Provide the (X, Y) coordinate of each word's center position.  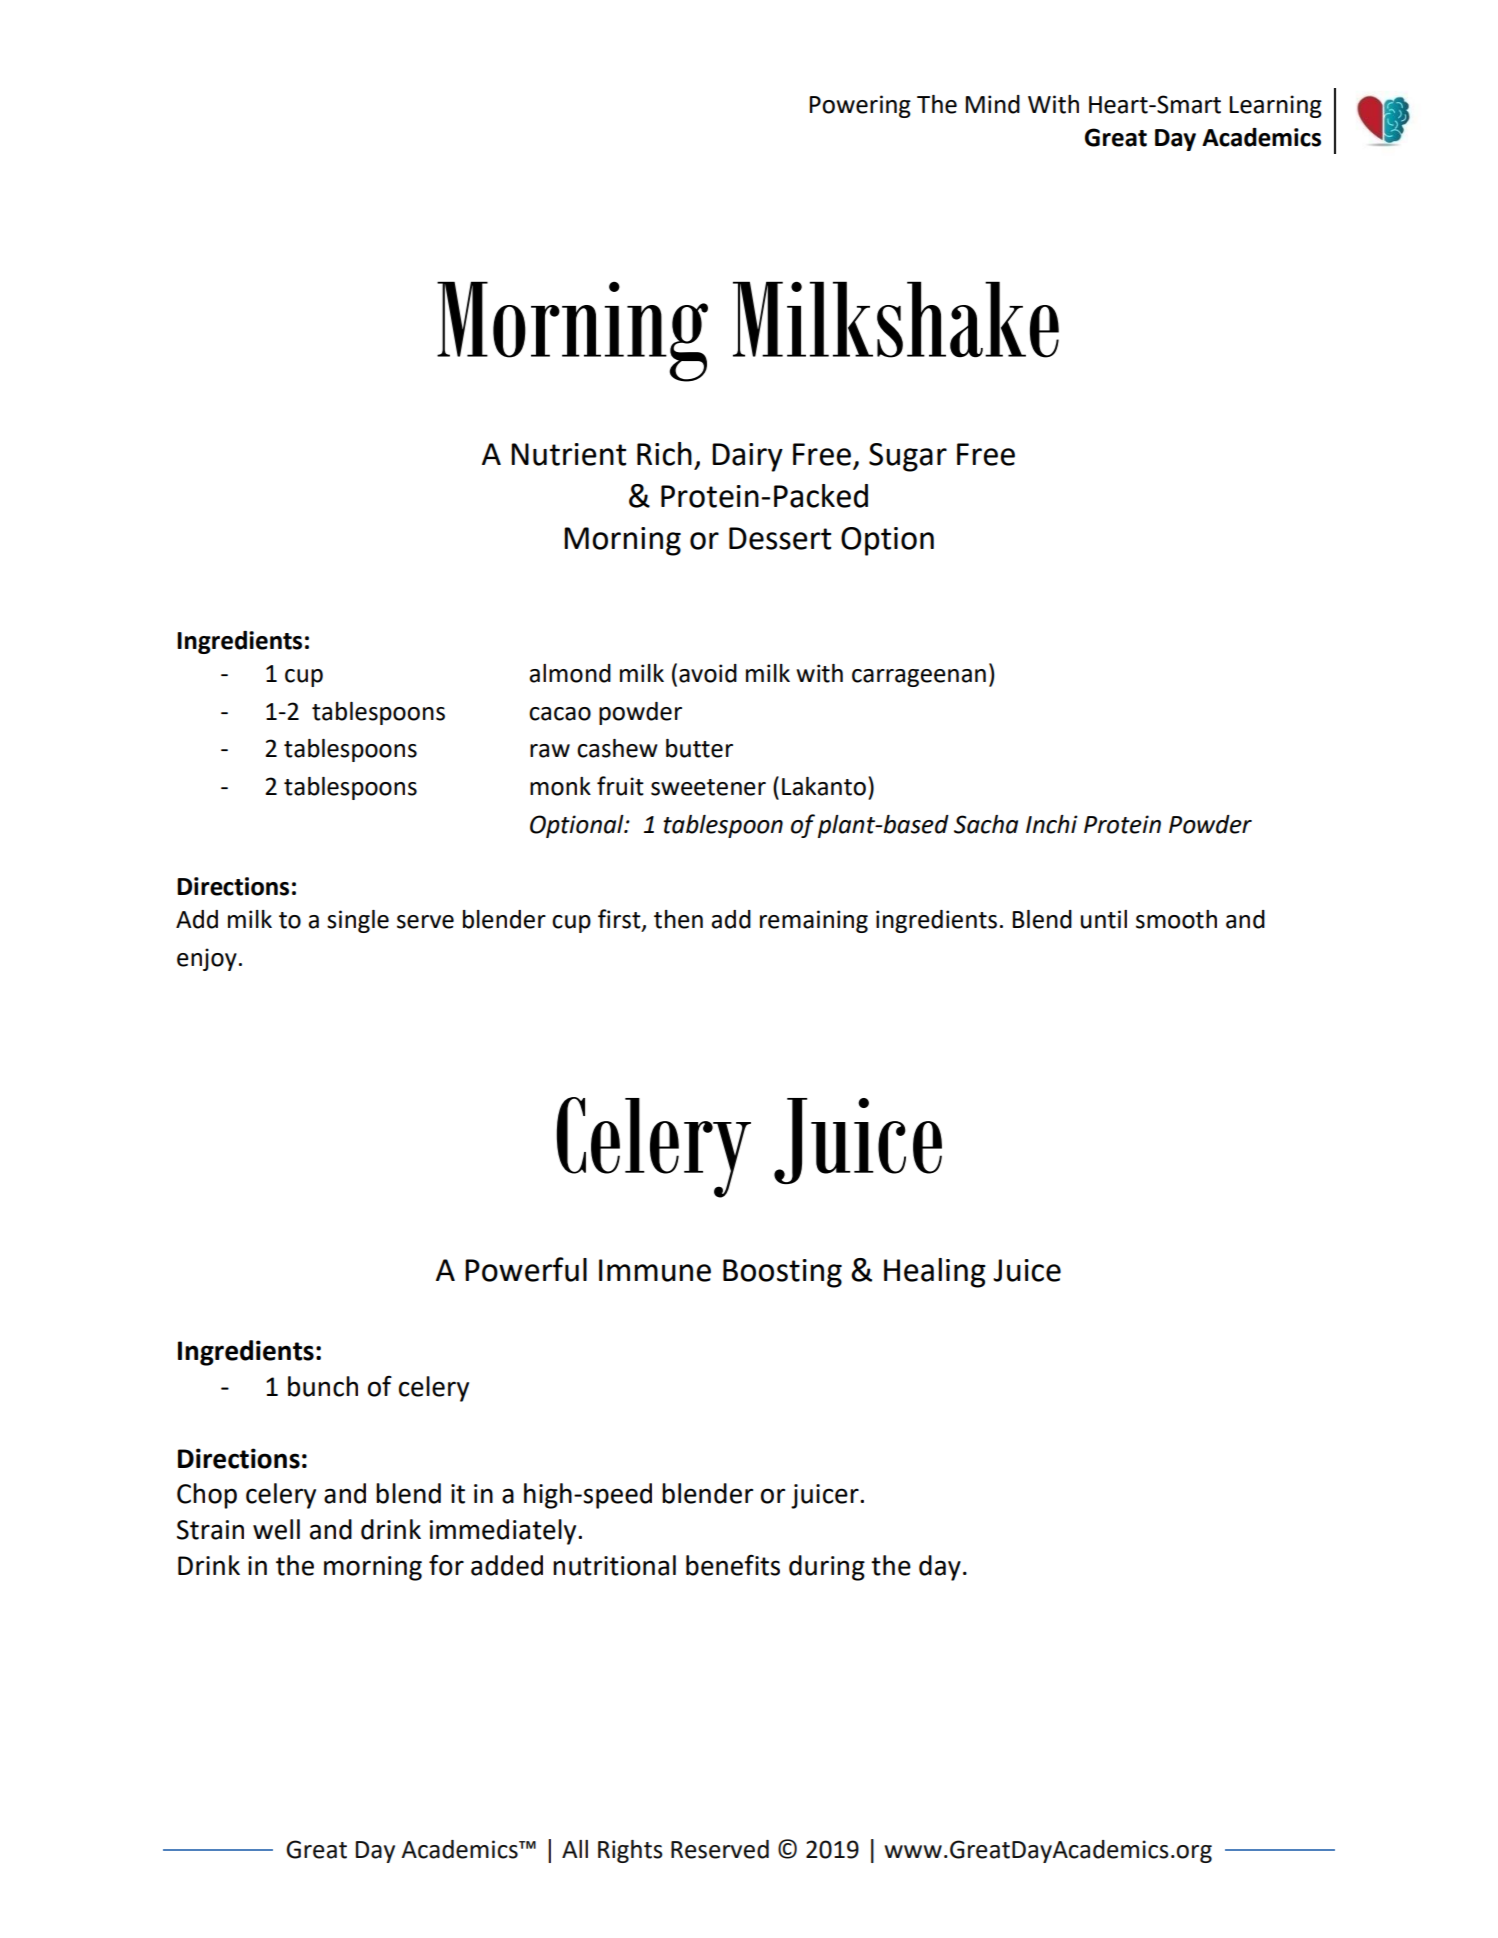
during (827, 1568)
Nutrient (568, 454)
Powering (860, 106)
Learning (1276, 106)
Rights (630, 1851)
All (575, 1849)
